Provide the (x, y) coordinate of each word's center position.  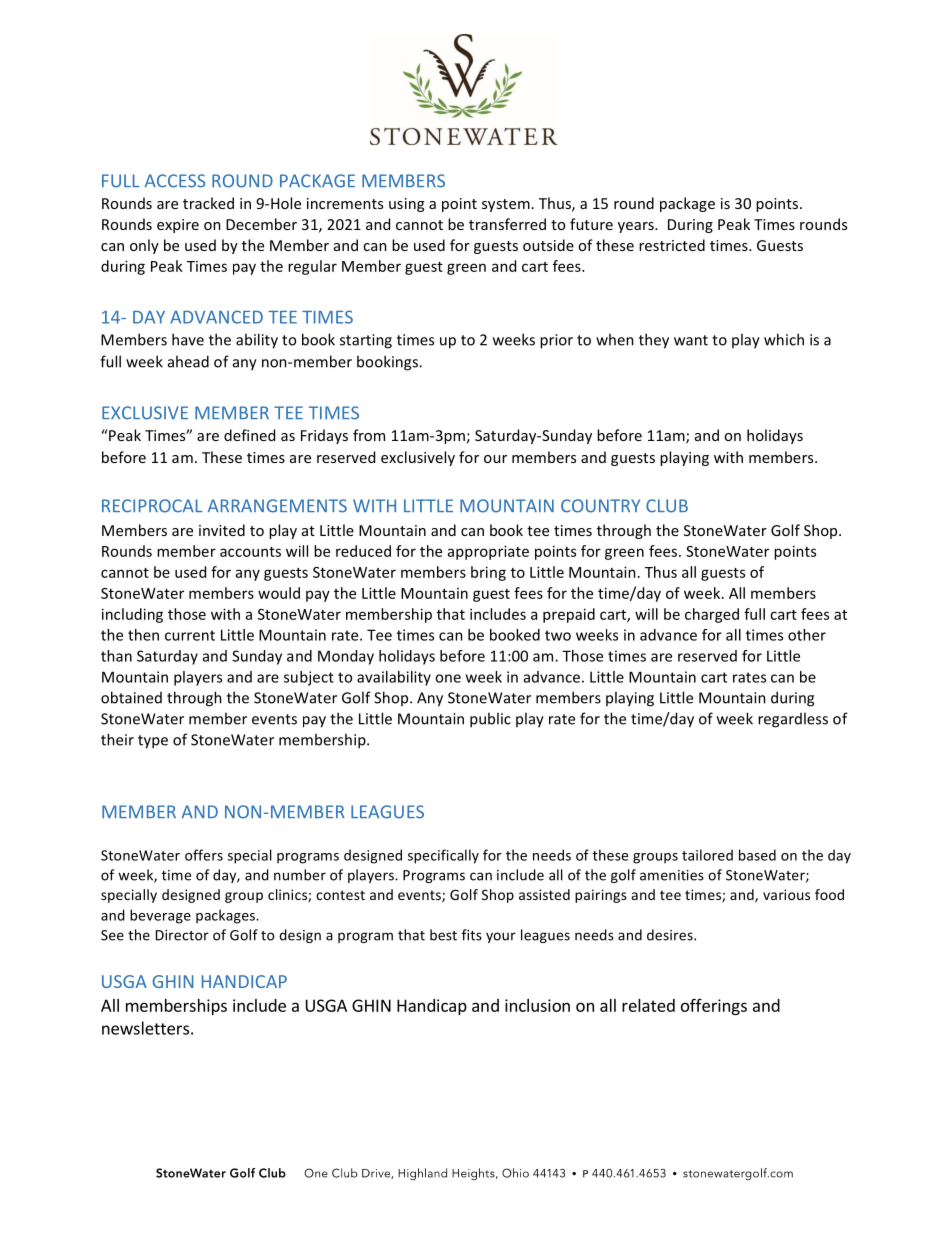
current (190, 635)
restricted (672, 245)
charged (712, 615)
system (506, 205)
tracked (208, 203)
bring (488, 573)
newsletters (145, 1028)
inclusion (537, 1005)
